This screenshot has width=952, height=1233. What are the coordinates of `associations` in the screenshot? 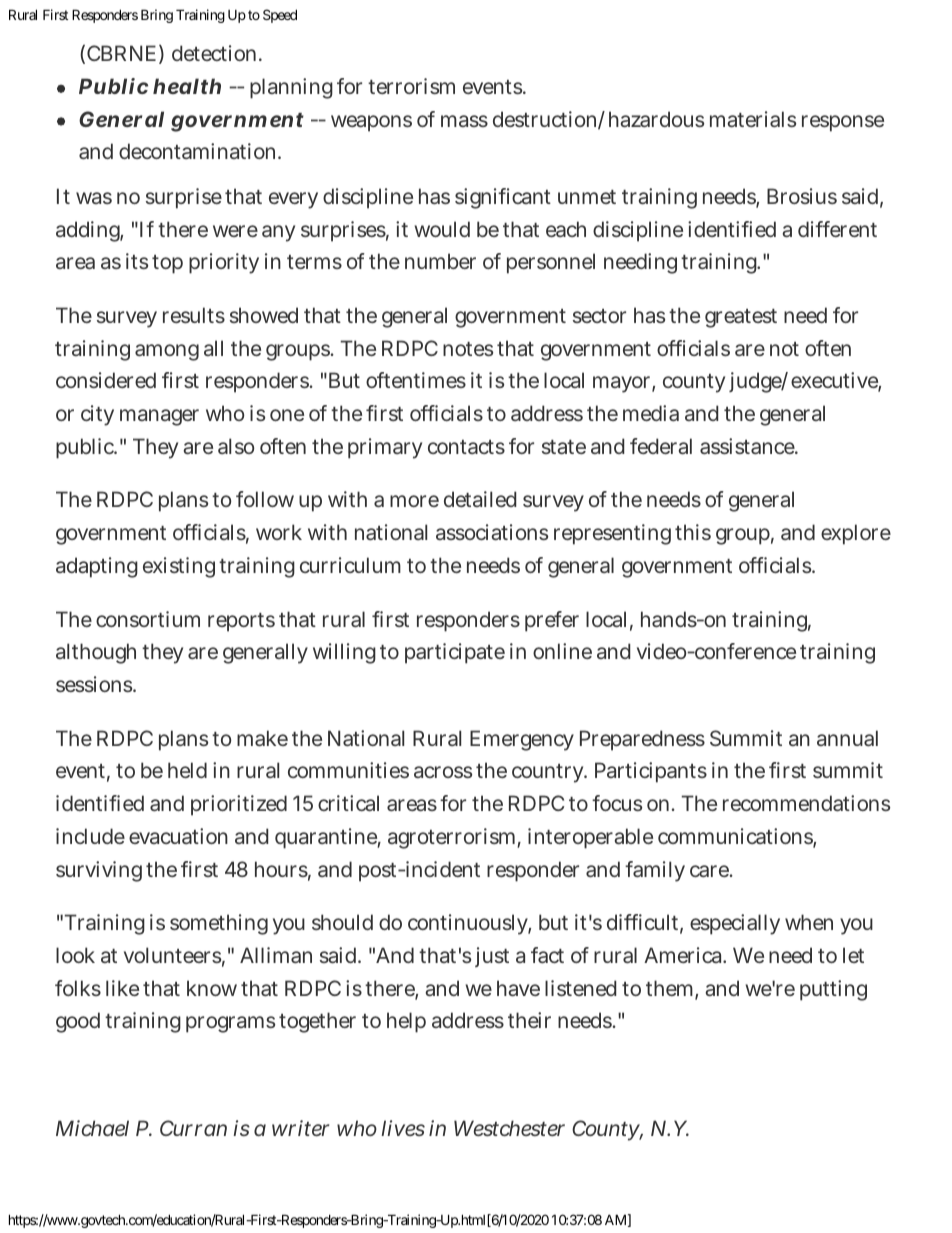 It's located at (492, 532).
